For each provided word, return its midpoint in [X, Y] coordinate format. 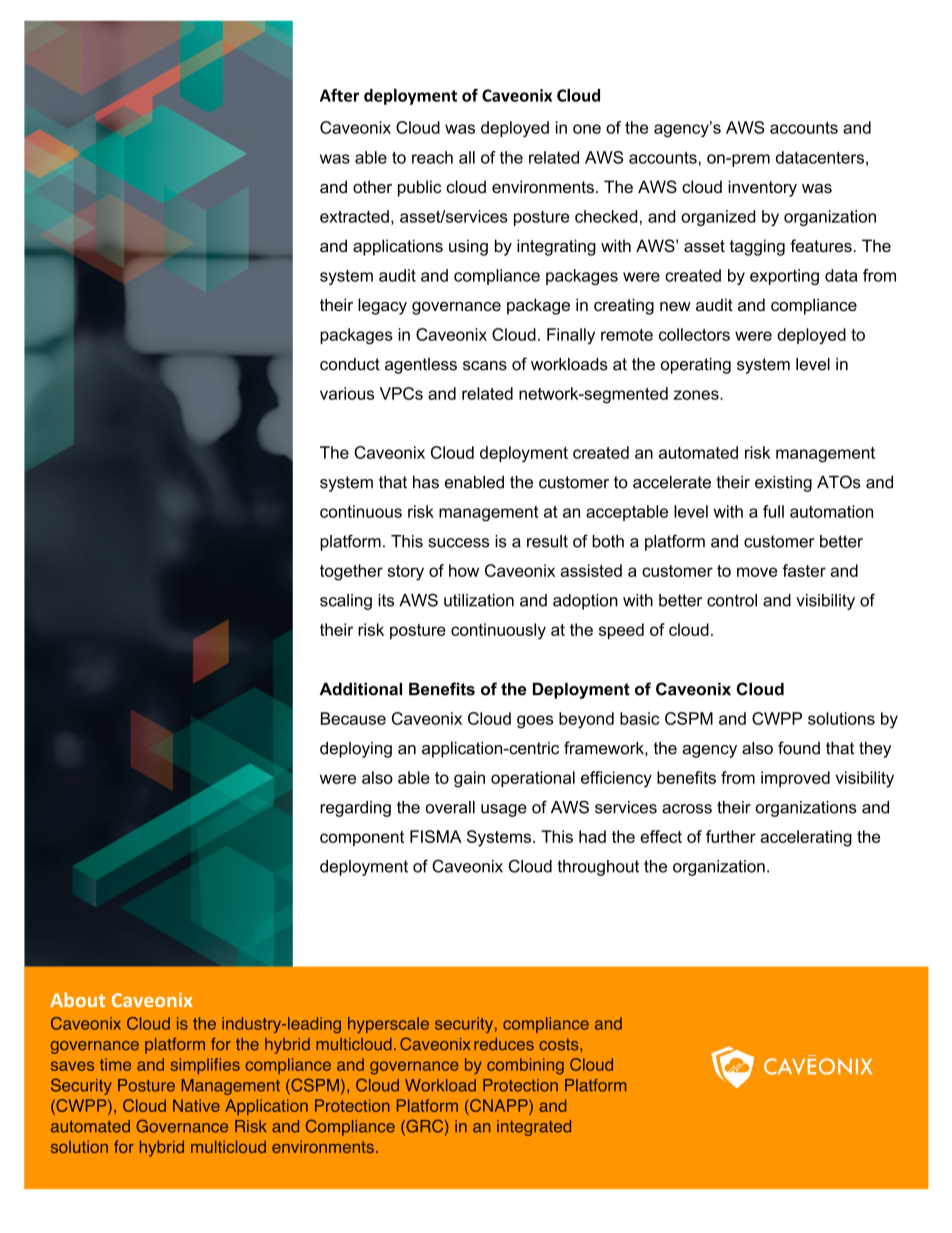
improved [795, 779]
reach [432, 157]
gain [469, 779]
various [347, 393]
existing [783, 484]
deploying [356, 750]
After [339, 95]
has [426, 482]
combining [525, 1066]
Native [196, 1105]
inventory [762, 188]
